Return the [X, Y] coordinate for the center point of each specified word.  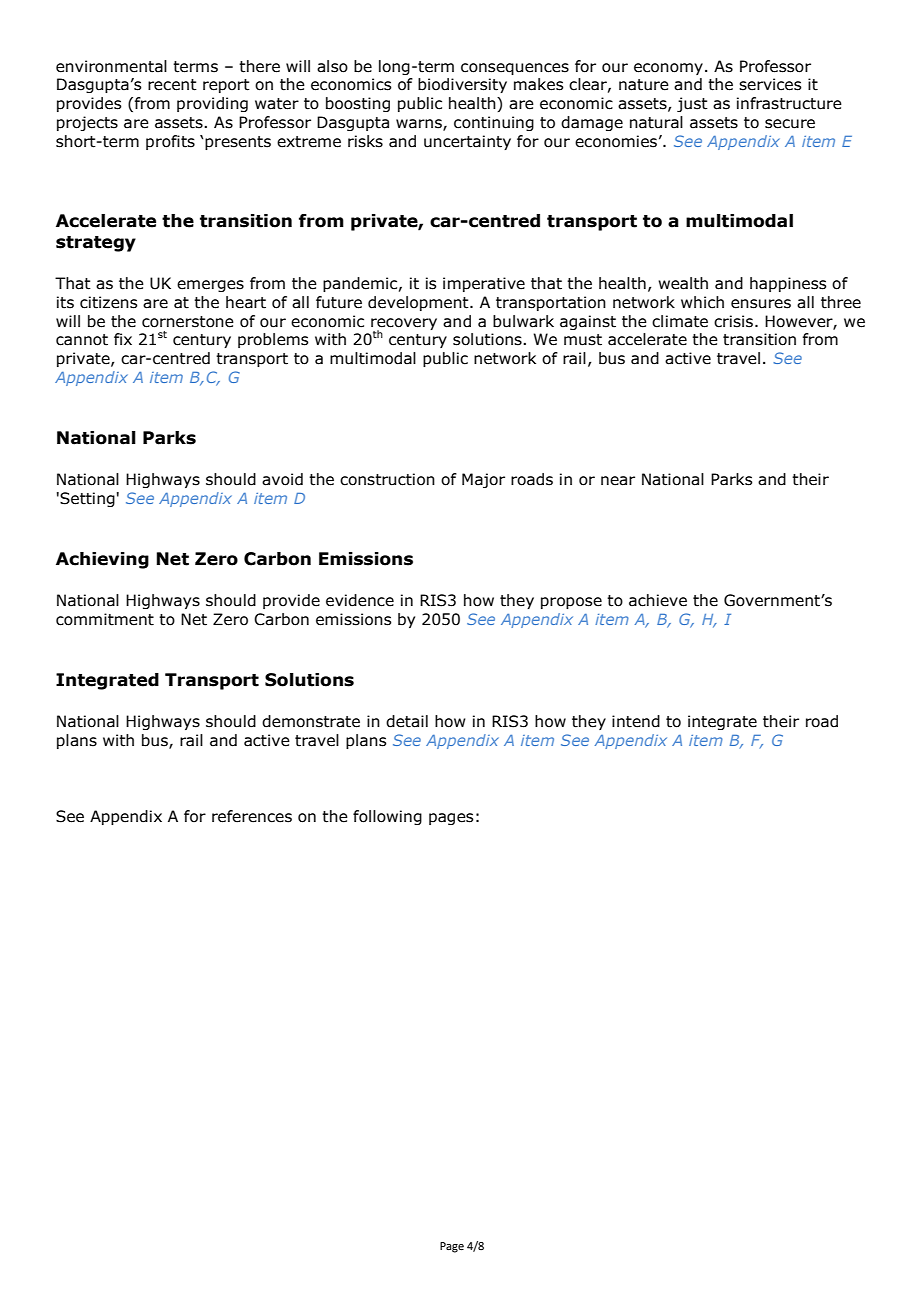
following [387, 817]
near [618, 481]
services [770, 84]
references [252, 816]
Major [483, 480]
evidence [360, 600]
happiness [788, 284]
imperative [484, 284]
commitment [105, 619]
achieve [658, 600]
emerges [210, 286]
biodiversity [462, 85]
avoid [282, 479]
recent [172, 85]
